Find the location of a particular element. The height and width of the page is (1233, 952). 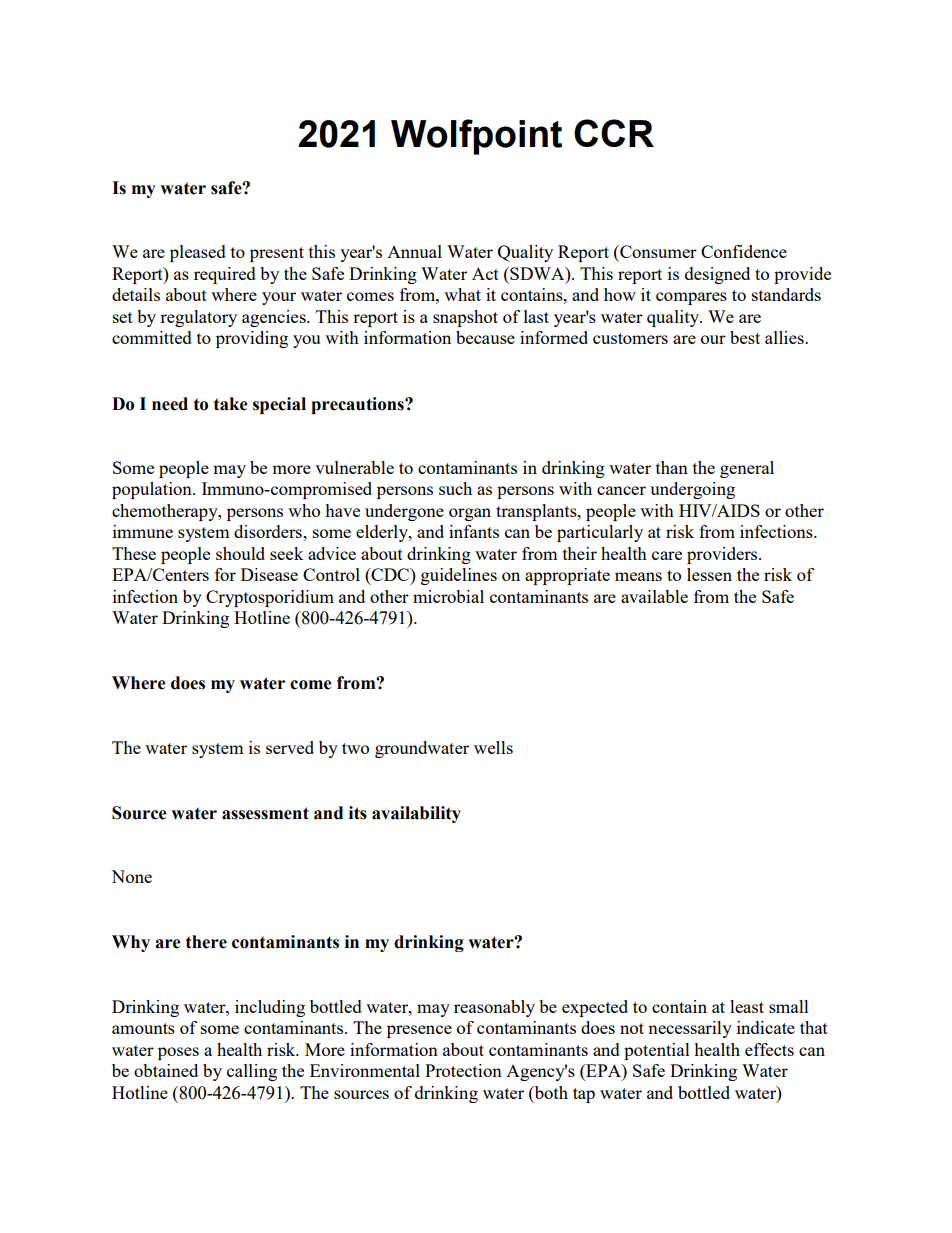

lessen is located at coordinates (709, 574).
